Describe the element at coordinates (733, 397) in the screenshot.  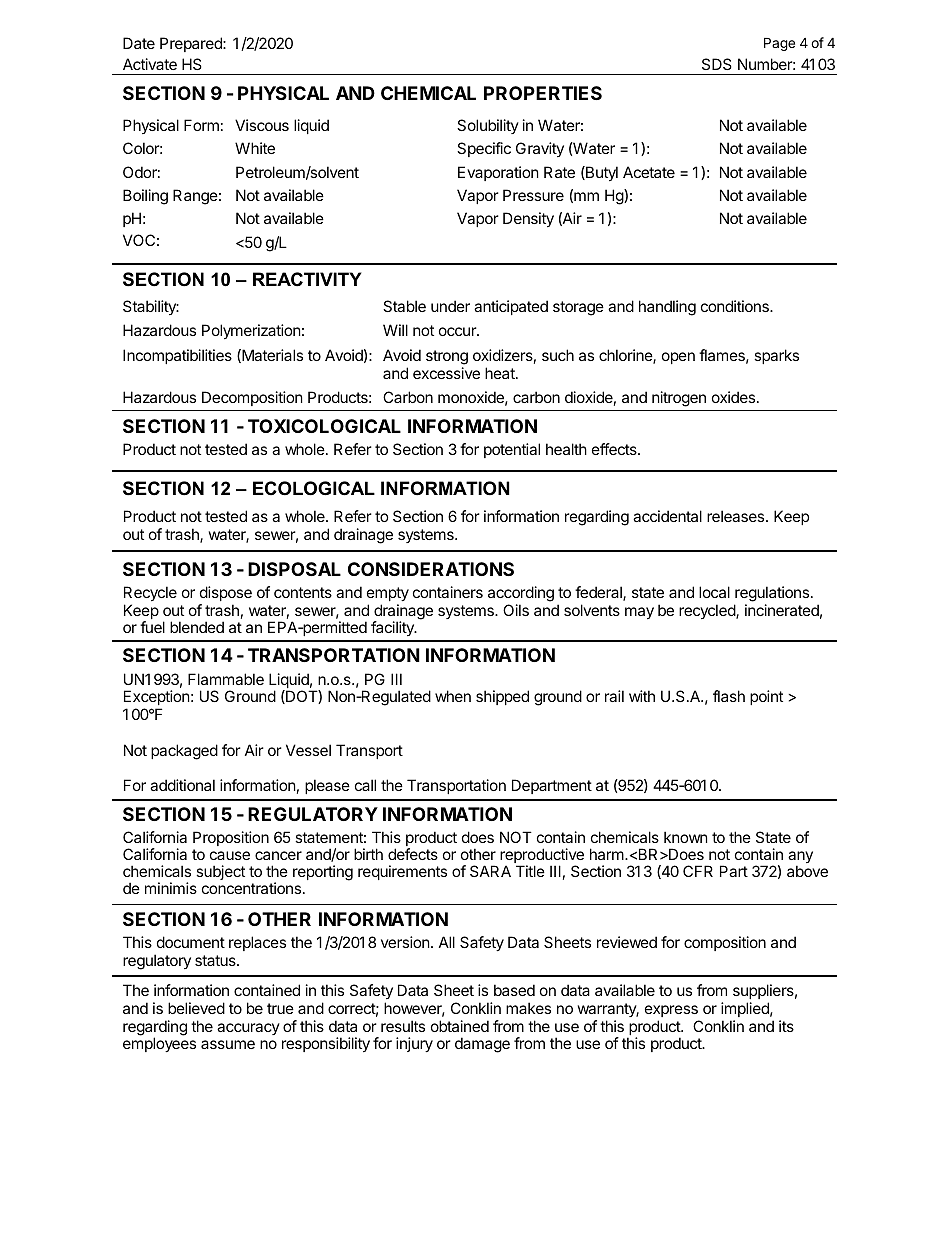
I see `oxides` at that location.
